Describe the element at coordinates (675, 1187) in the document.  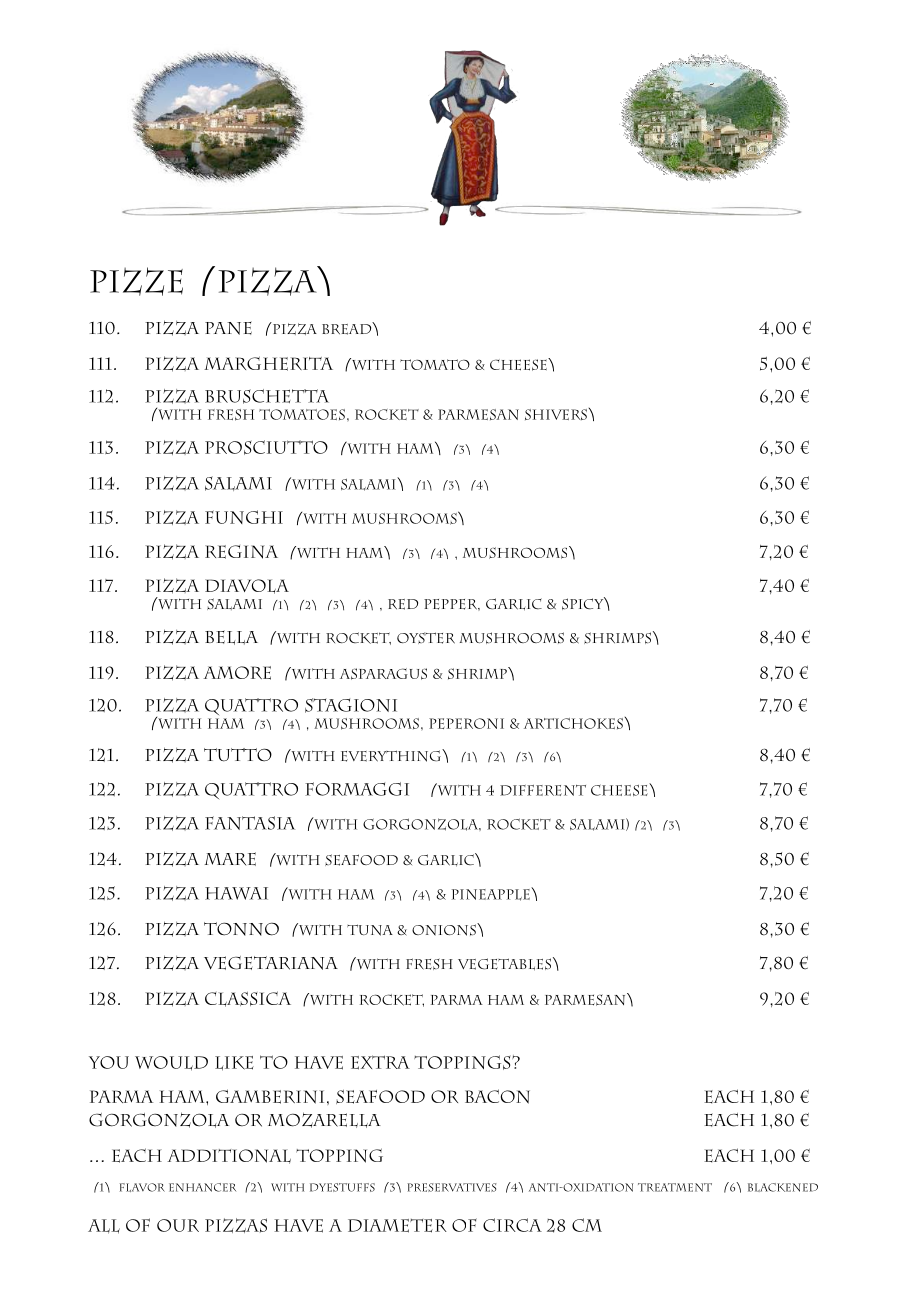
I see `treatment` at that location.
